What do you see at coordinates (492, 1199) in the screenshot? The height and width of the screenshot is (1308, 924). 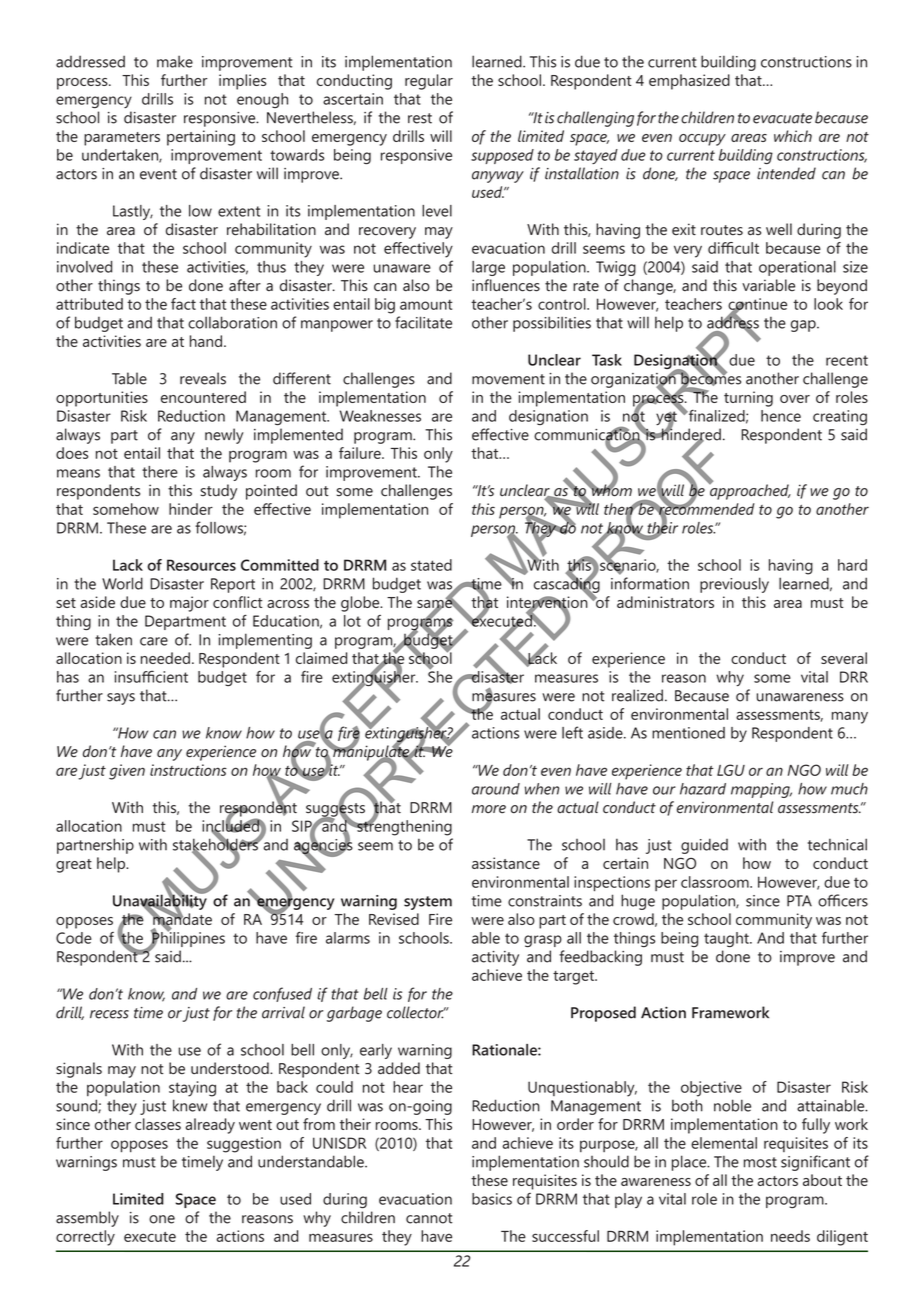 I see `basics` at bounding box center [492, 1199].
